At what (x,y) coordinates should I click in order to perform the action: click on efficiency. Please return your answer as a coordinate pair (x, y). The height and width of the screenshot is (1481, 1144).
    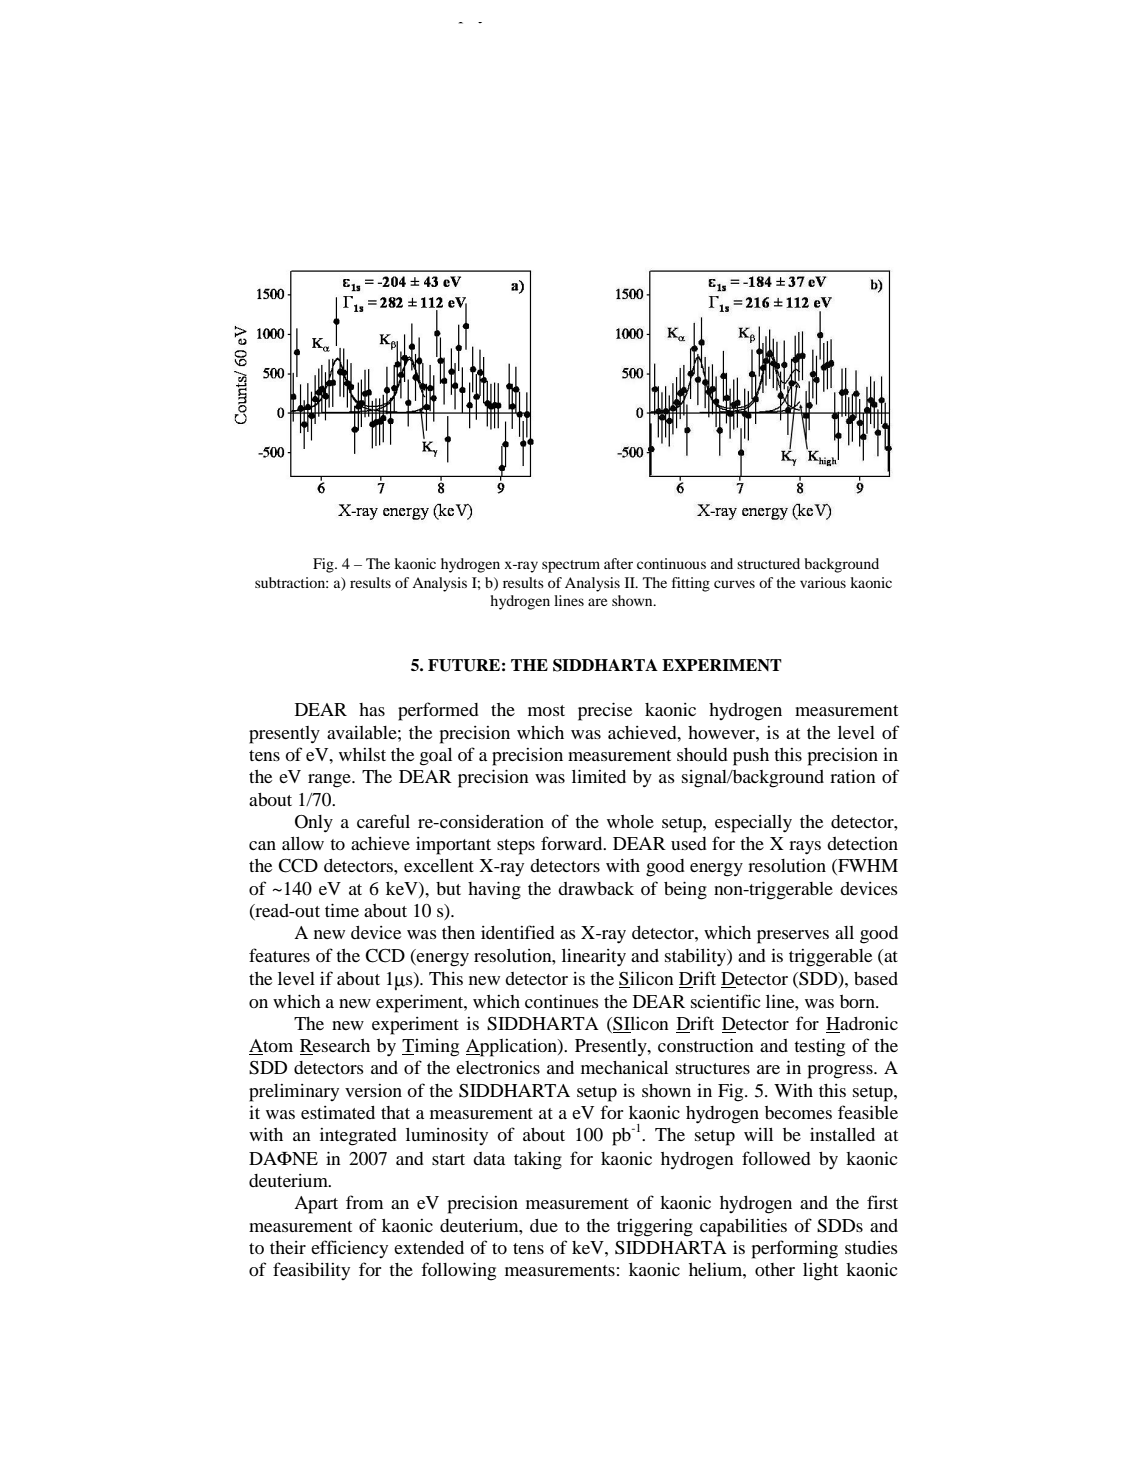
    Looking at the image, I should click on (349, 1249).
